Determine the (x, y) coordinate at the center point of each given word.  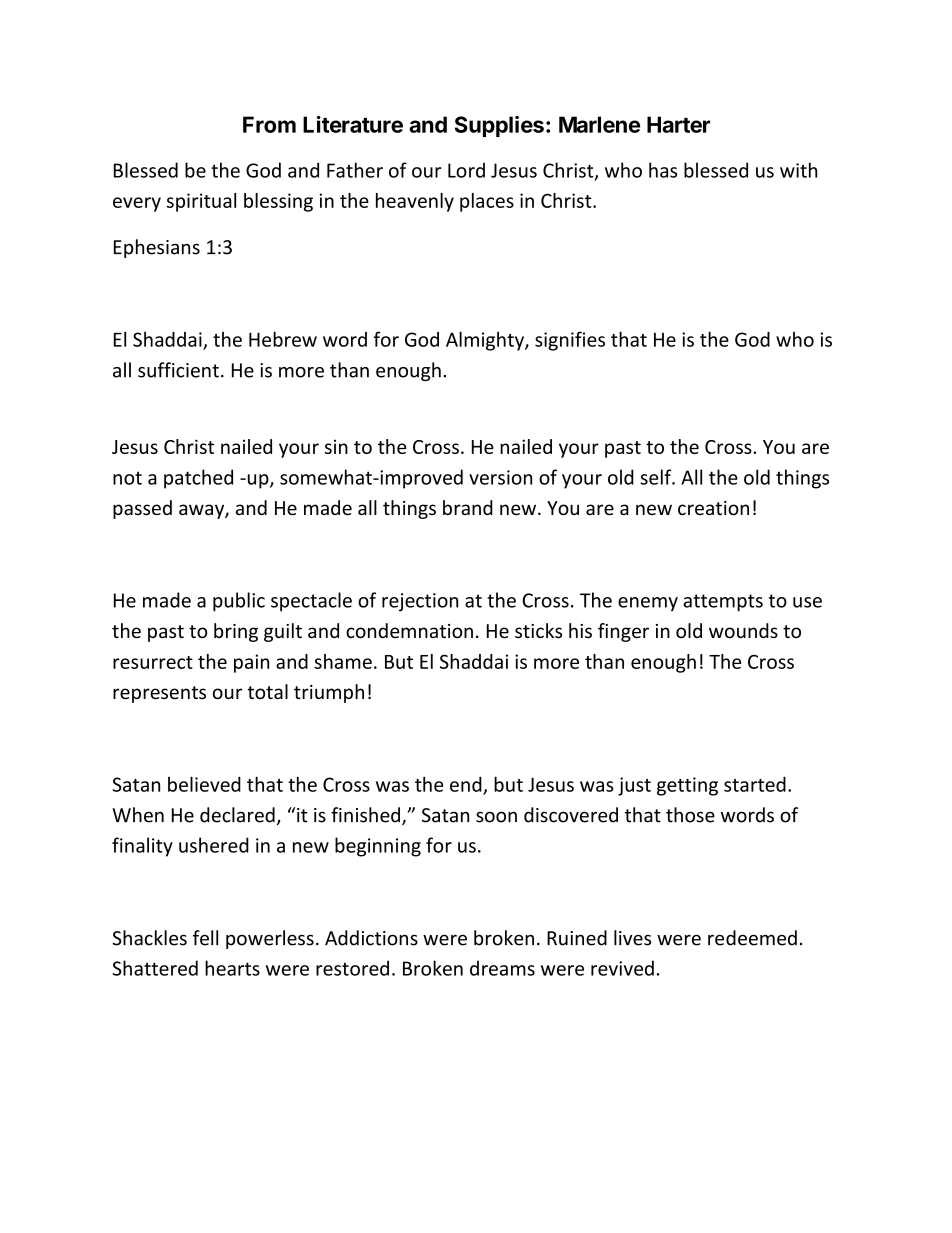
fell (205, 938)
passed (142, 509)
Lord (466, 170)
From (269, 124)
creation (713, 508)
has (663, 170)
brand (468, 507)
